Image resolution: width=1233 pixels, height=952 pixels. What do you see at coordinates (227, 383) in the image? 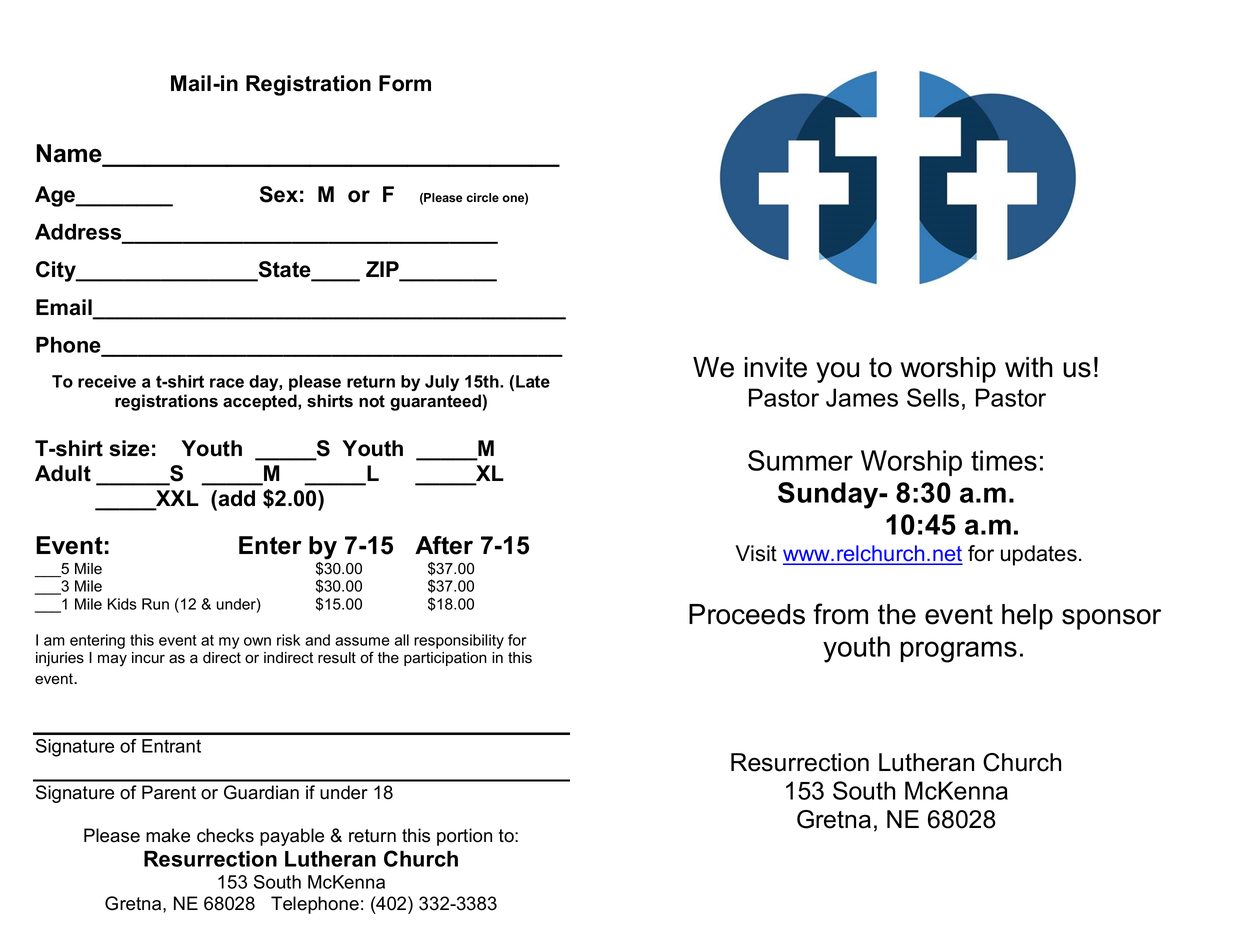
I see `race` at bounding box center [227, 383].
